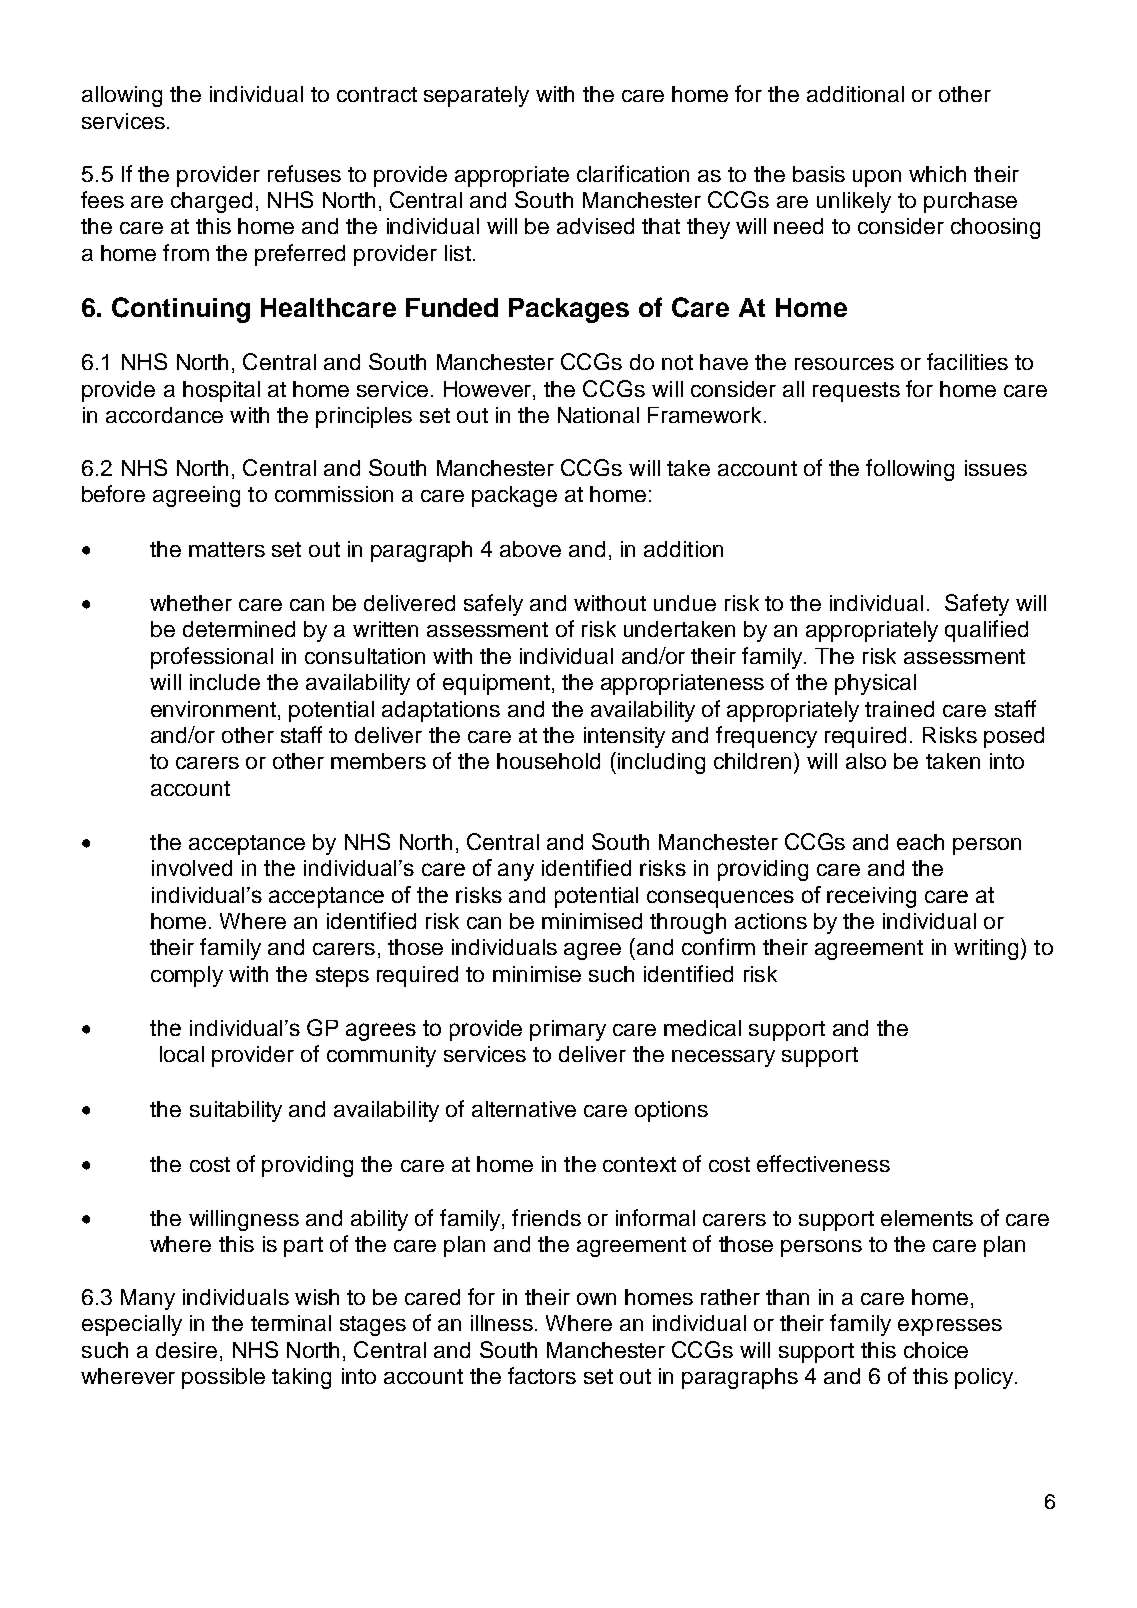 Image resolution: width=1137 pixels, height=1608 pixels. Describe the element at coordinates (977, 605) in the screenshot. I see `Safety` at that location.
